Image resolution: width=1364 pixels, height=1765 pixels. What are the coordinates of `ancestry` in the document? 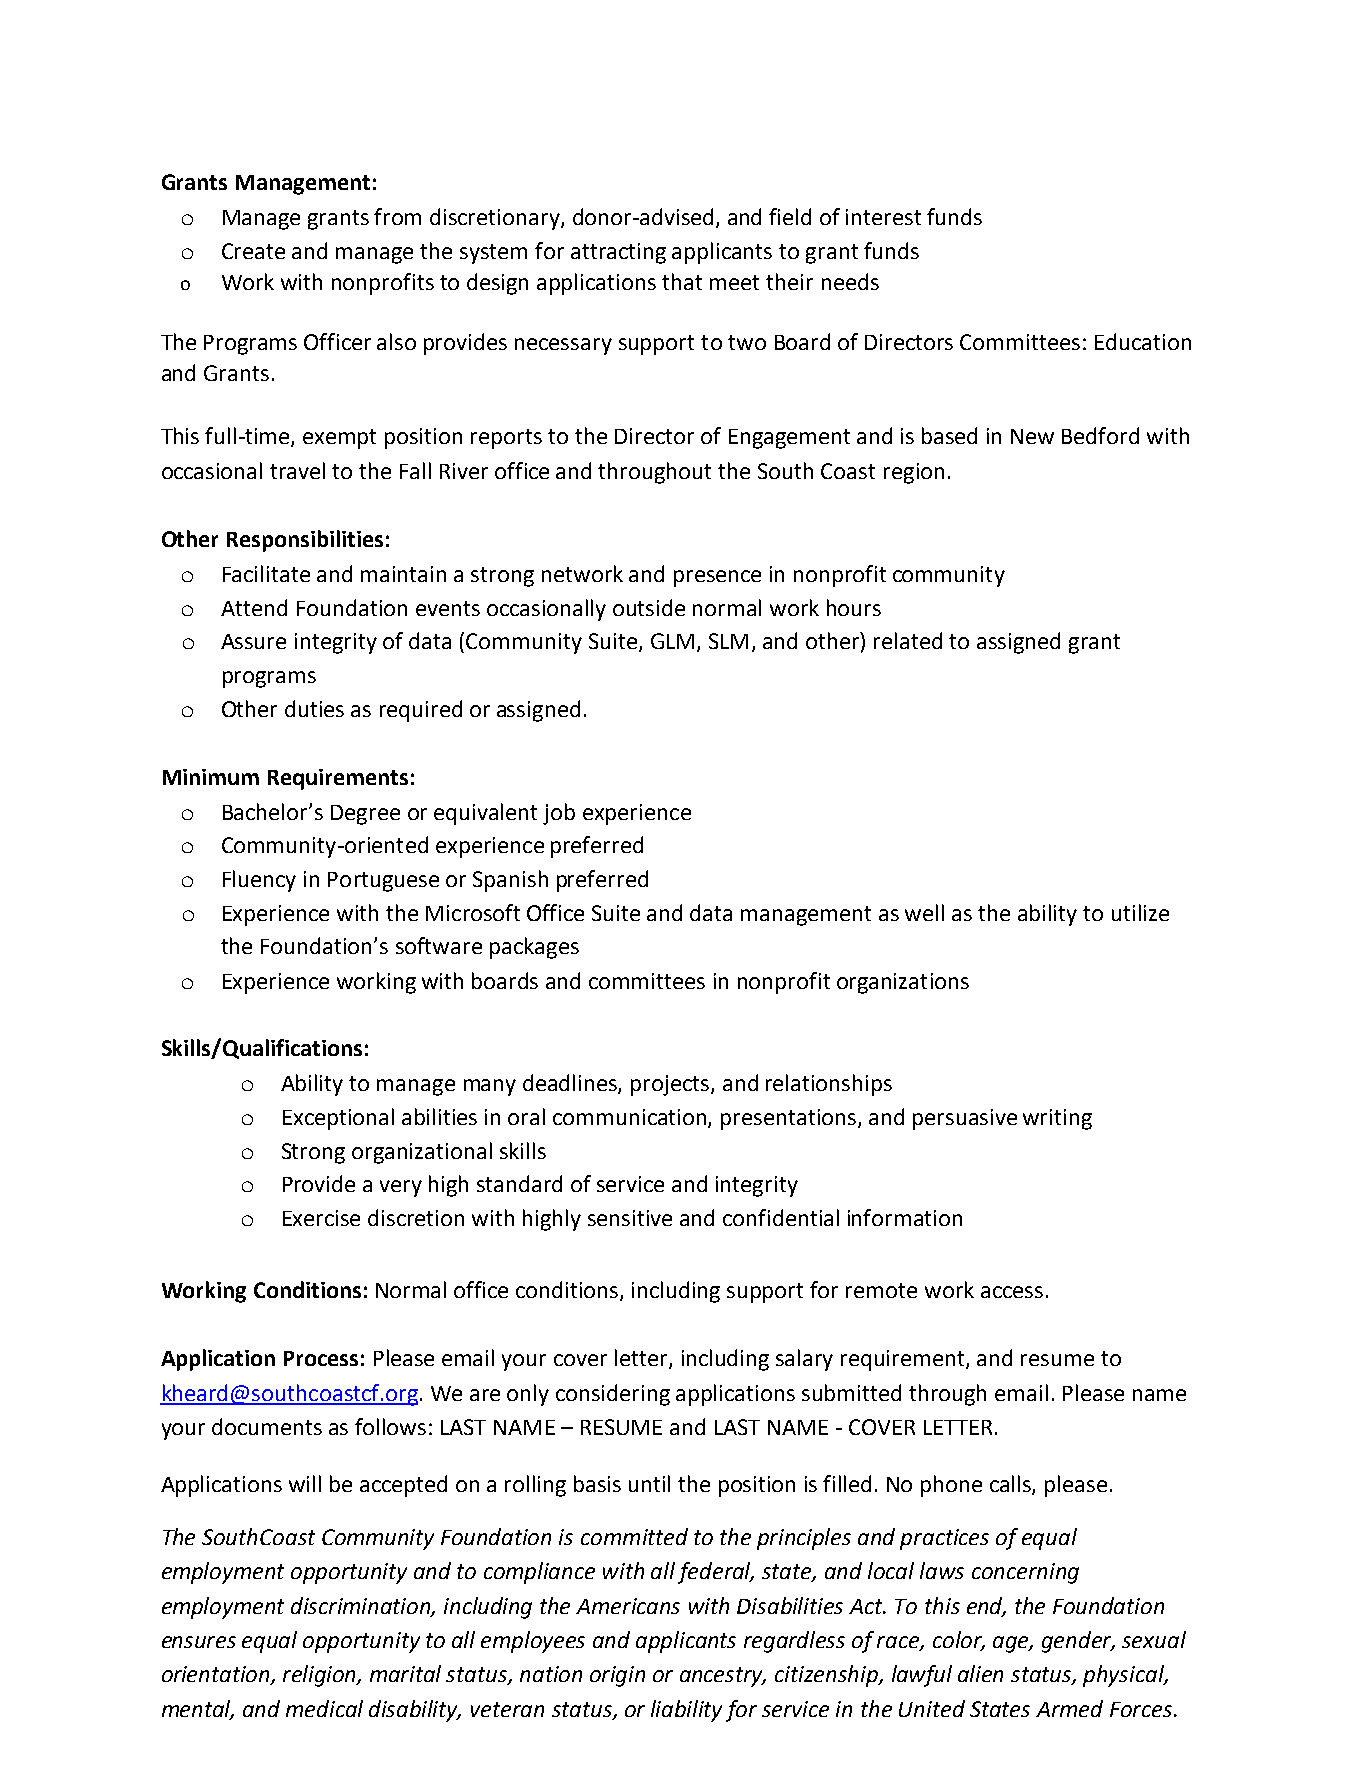 It's located at (723, 1677).
